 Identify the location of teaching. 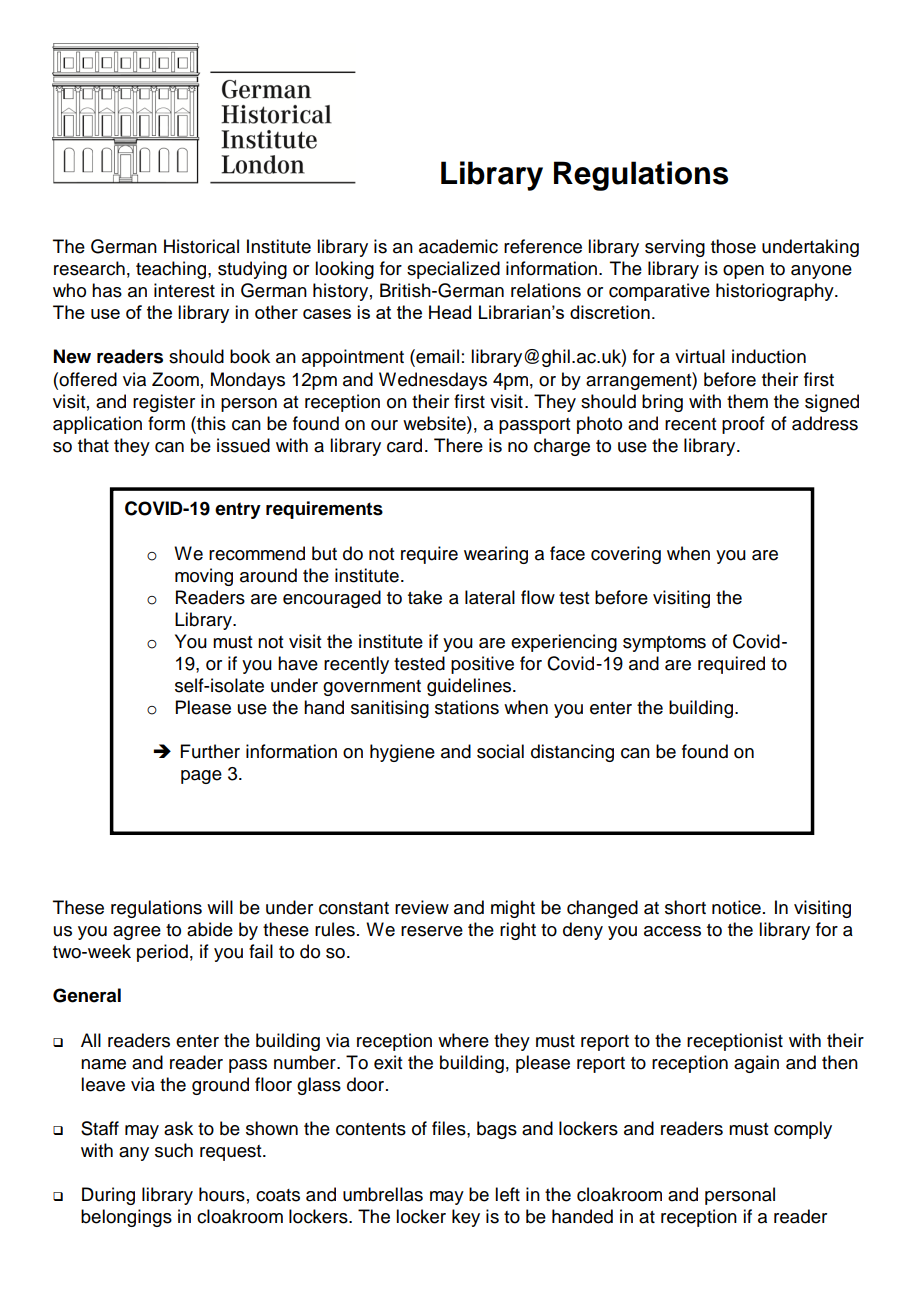
(172, 270).
